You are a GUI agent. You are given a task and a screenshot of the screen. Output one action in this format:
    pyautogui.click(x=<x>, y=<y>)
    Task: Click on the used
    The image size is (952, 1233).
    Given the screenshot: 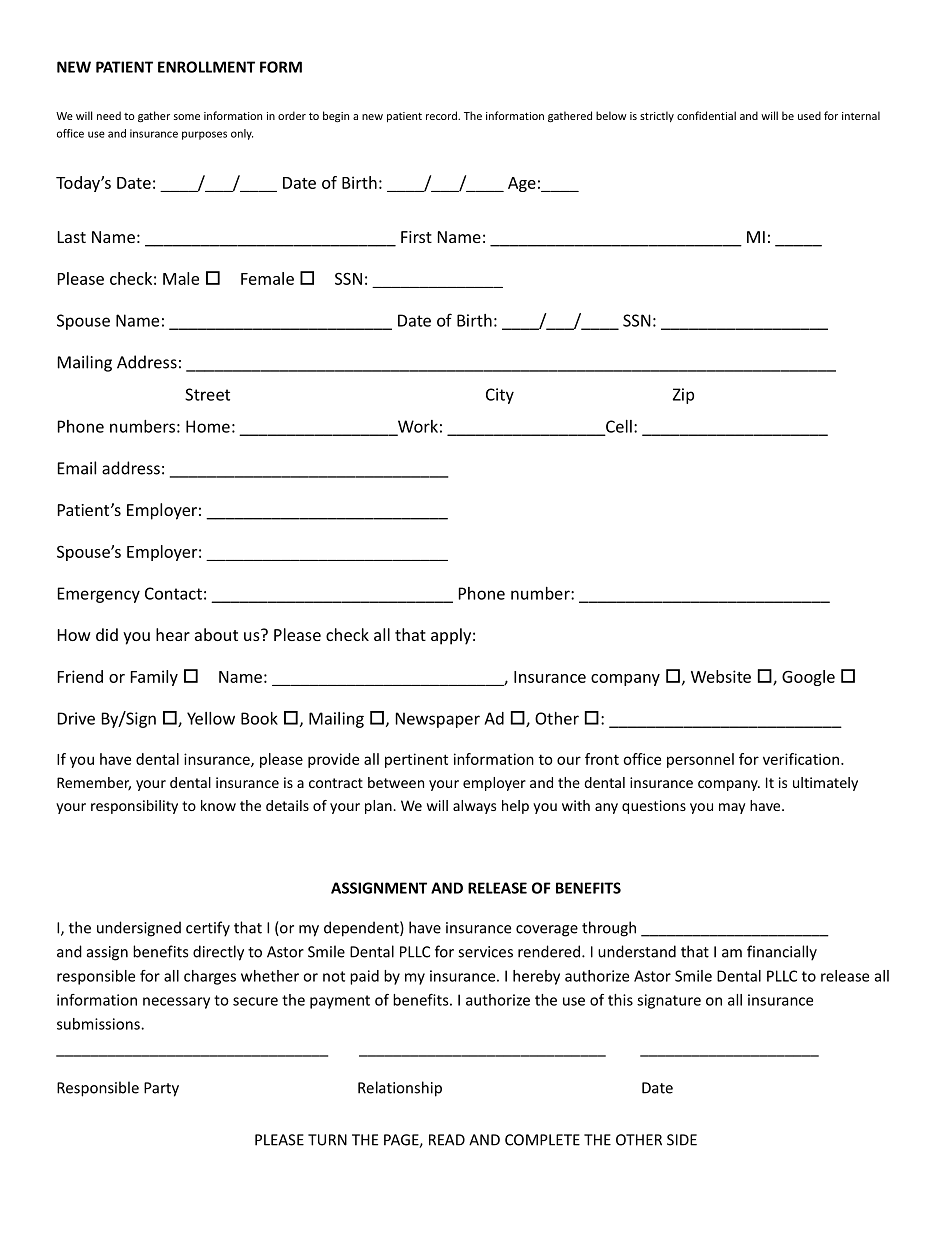 What is the action you would take?
    pyautogui.click(x=809, y=115)
